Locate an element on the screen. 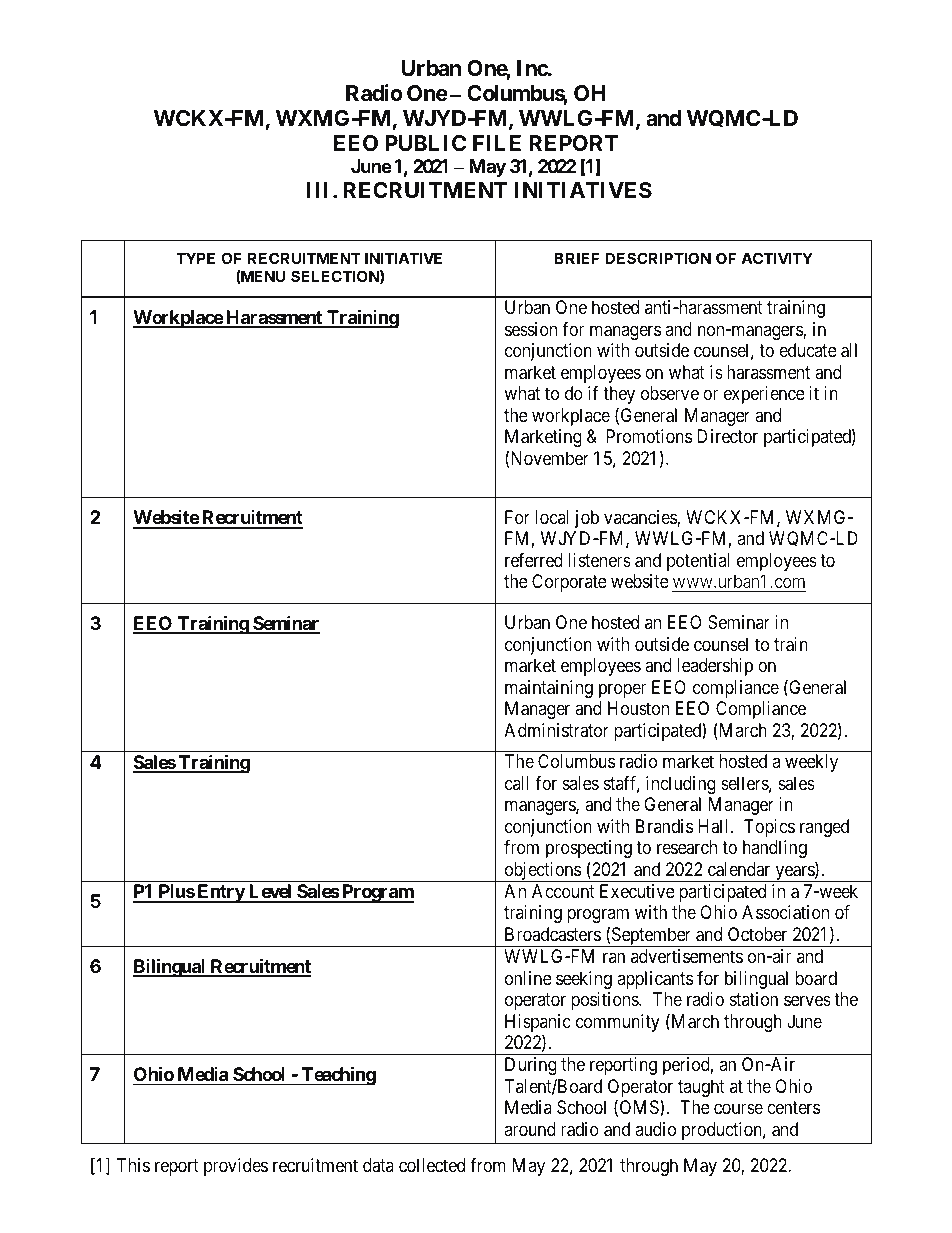 Image resolution: width=952 pixels, height=1233 pixels. Hall is located at coordinates (715, 826).
